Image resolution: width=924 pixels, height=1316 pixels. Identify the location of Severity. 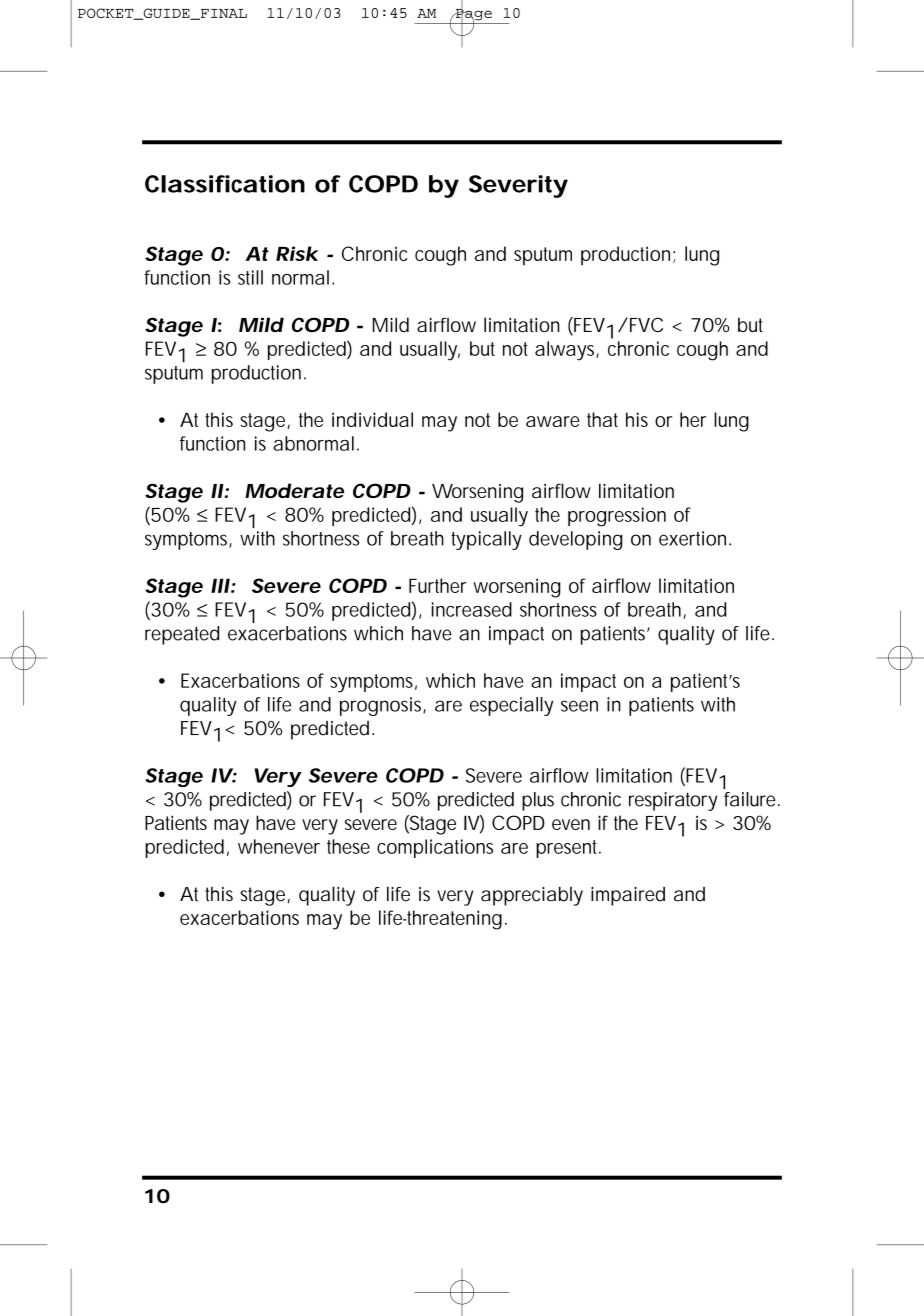
(518, 186).
